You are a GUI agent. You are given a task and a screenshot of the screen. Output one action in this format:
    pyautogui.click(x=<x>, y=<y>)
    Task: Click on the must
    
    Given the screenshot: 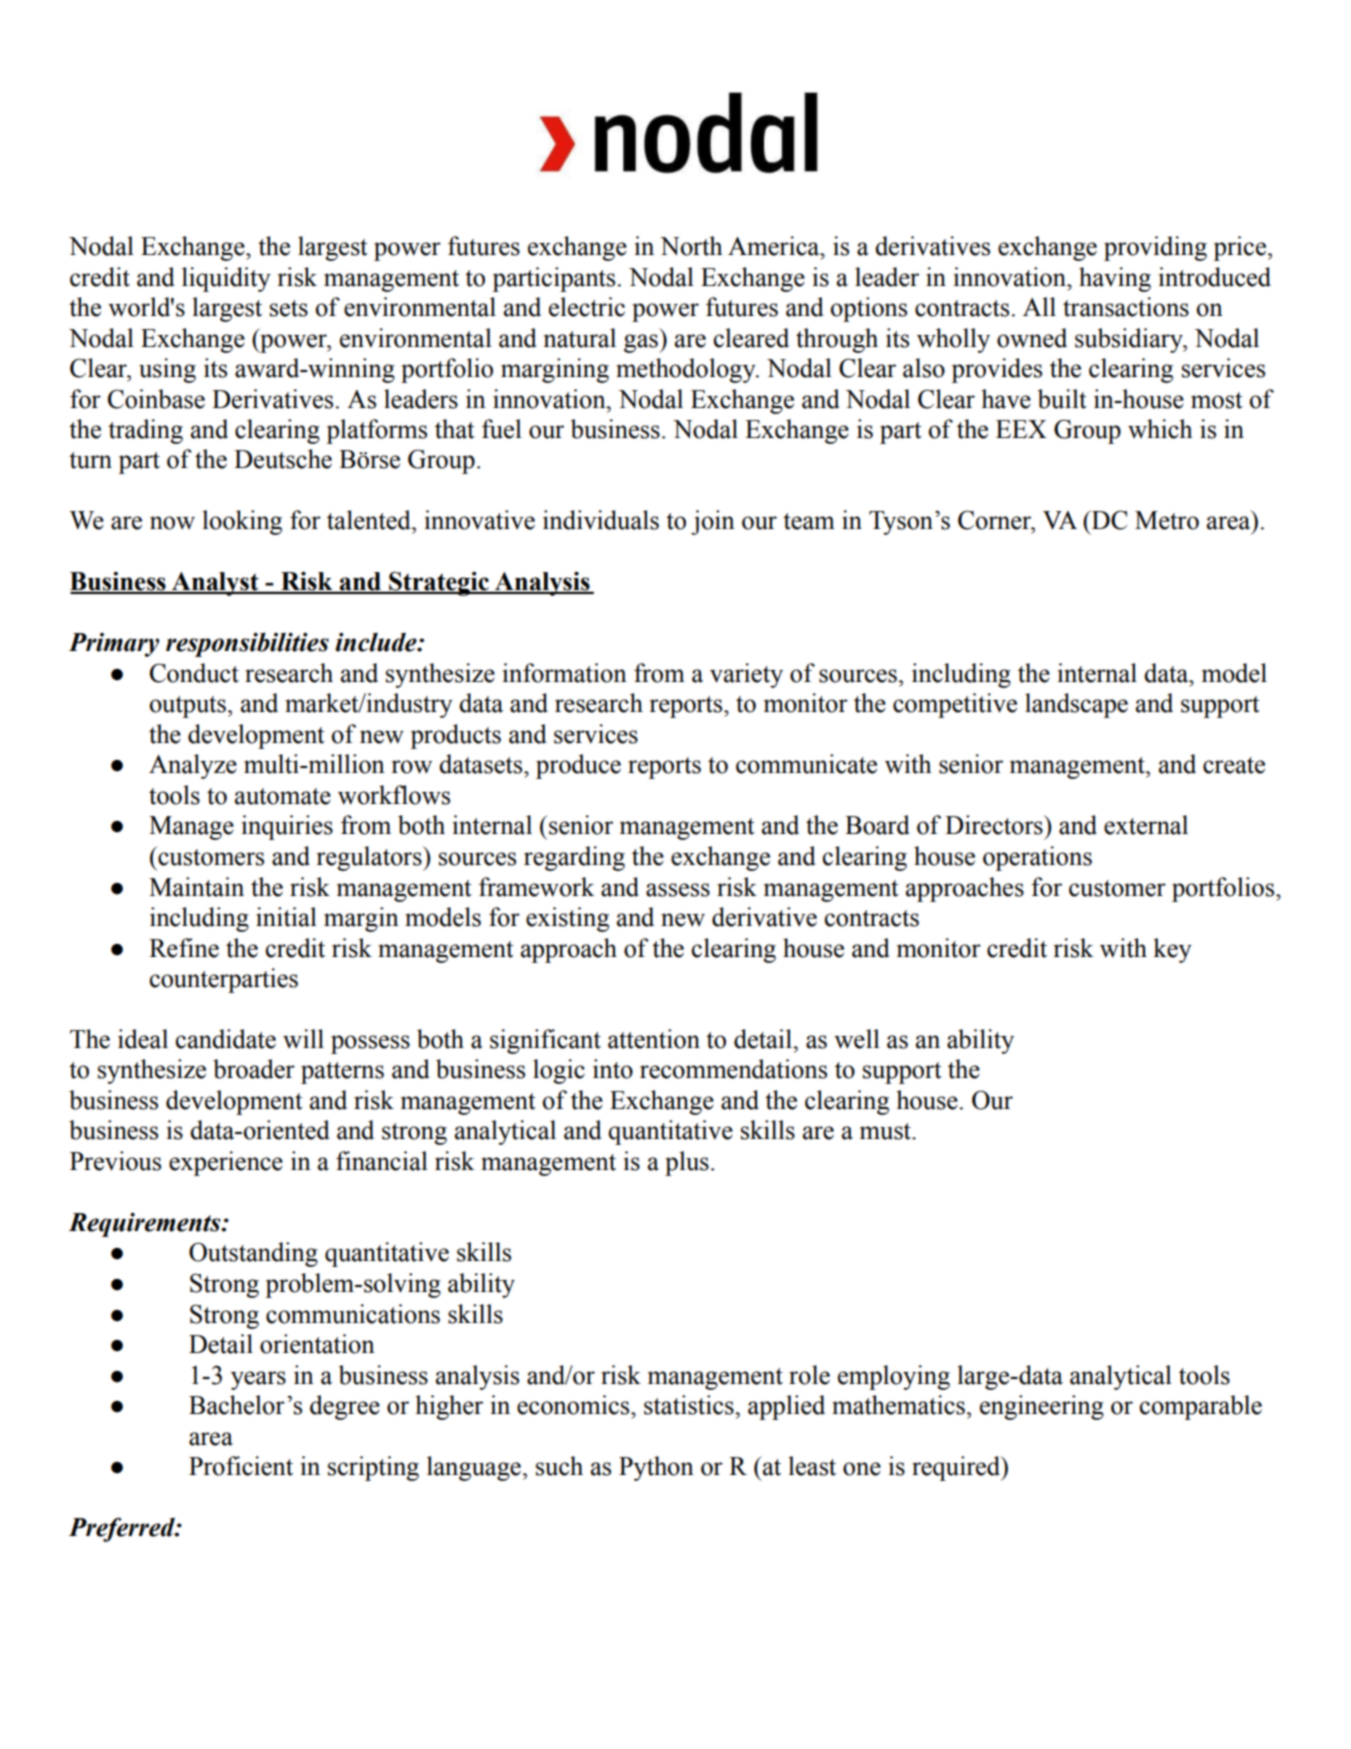 What is the action you would take?
    pyautogui.click(x=887, y=1131)
